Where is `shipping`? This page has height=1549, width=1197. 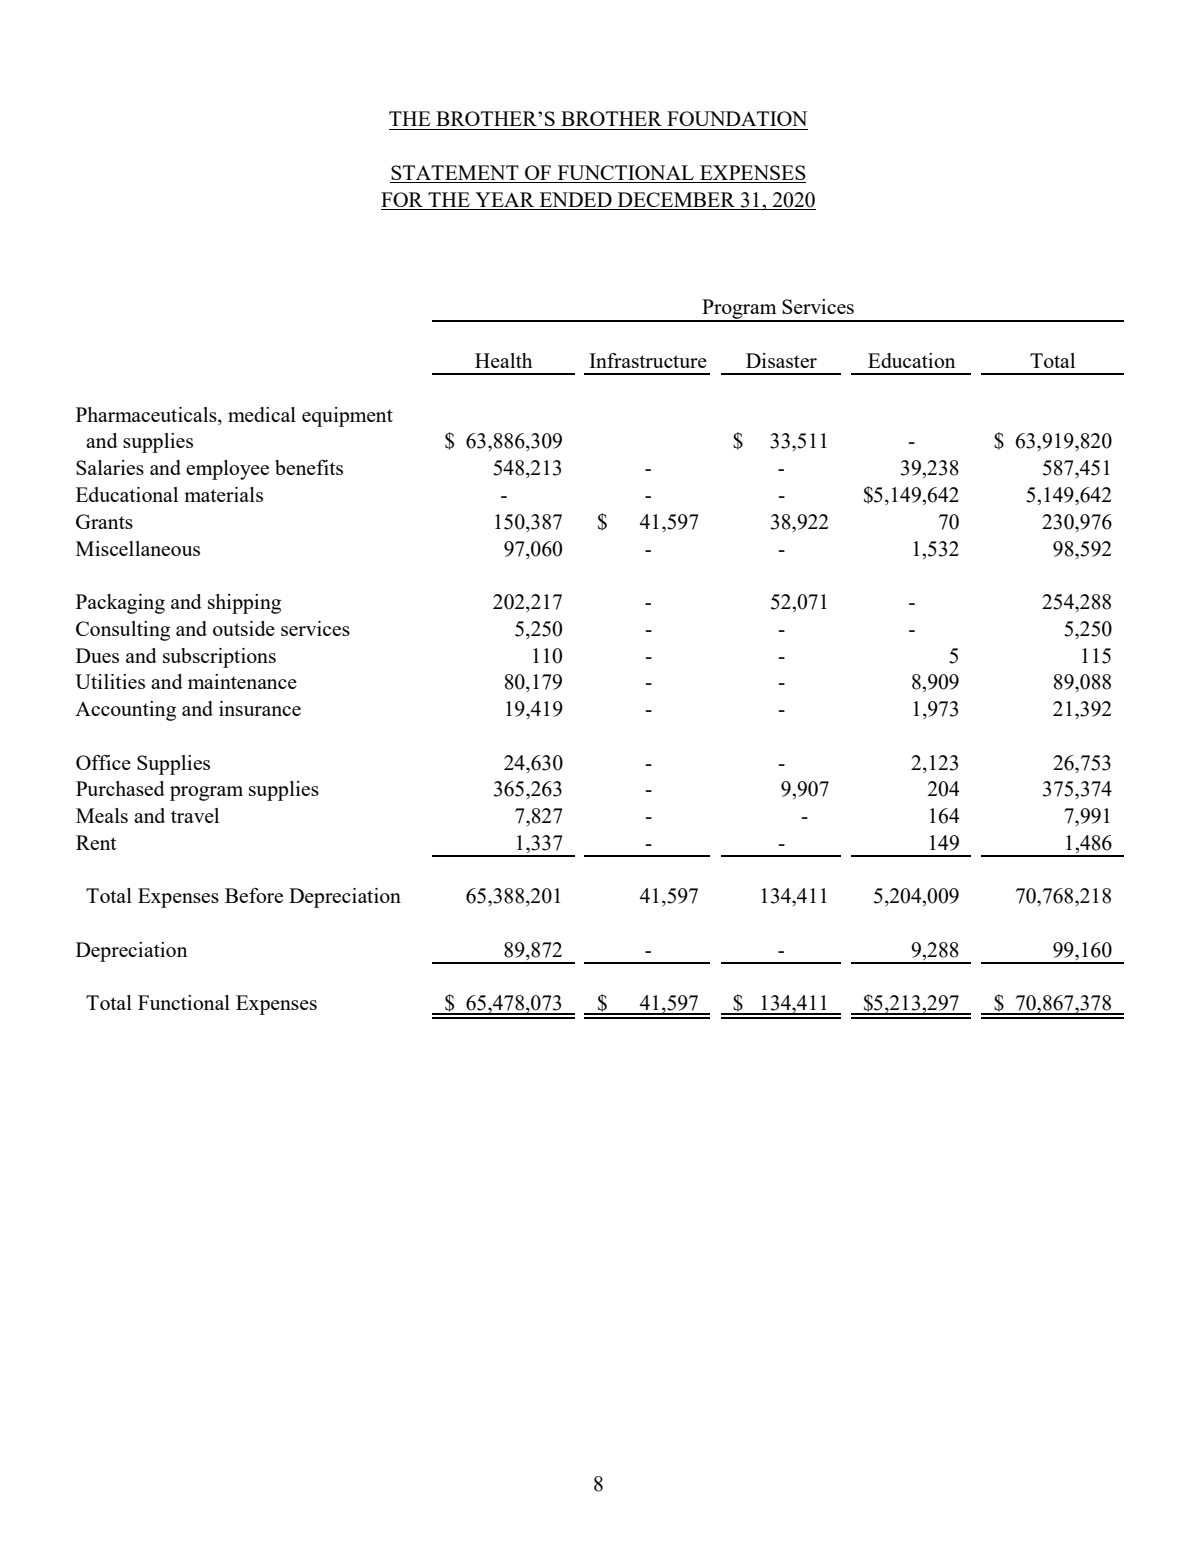 shipping is located at coordinates (244, 604).
